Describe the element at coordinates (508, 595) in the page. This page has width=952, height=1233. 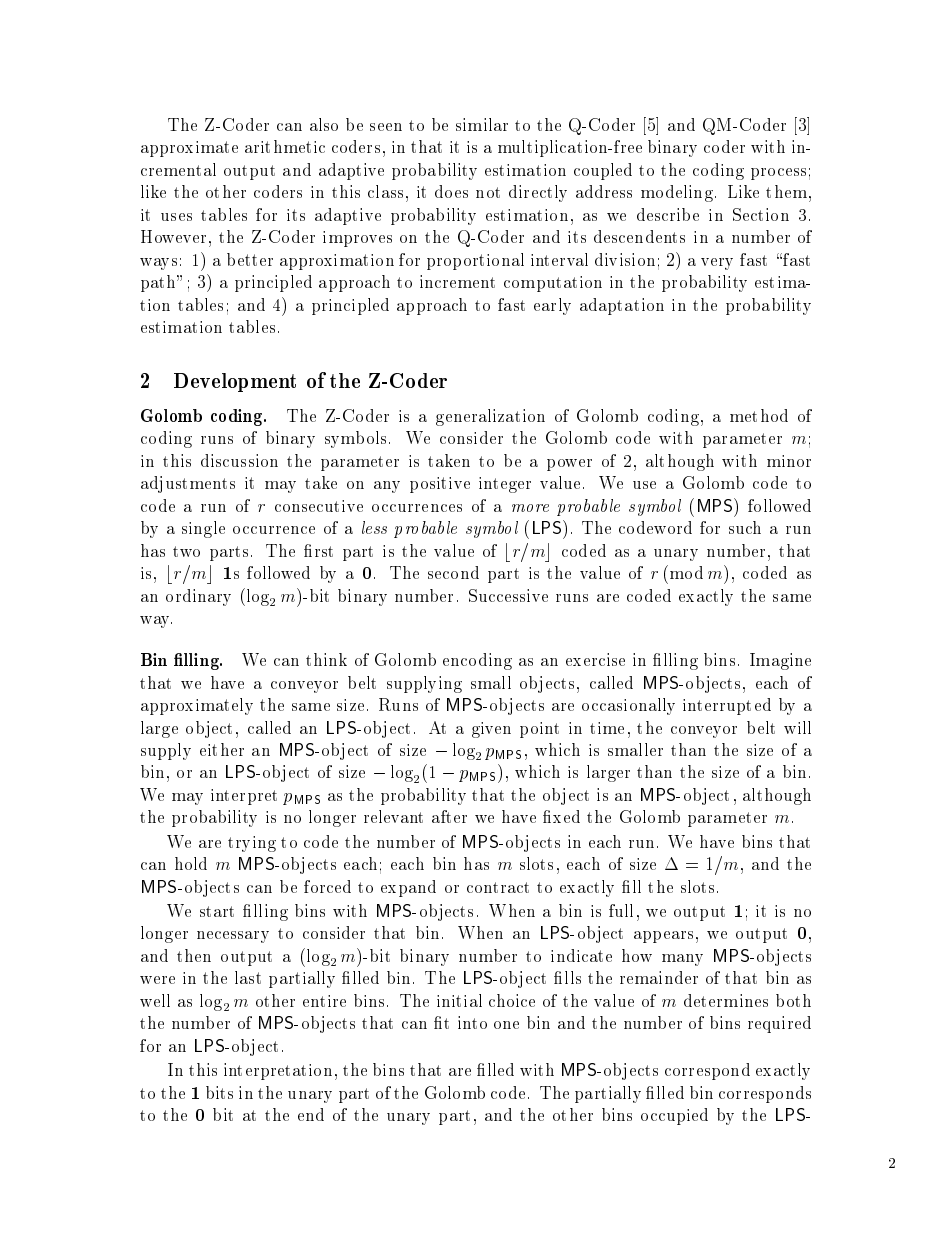
I see `Successive` at that location.
